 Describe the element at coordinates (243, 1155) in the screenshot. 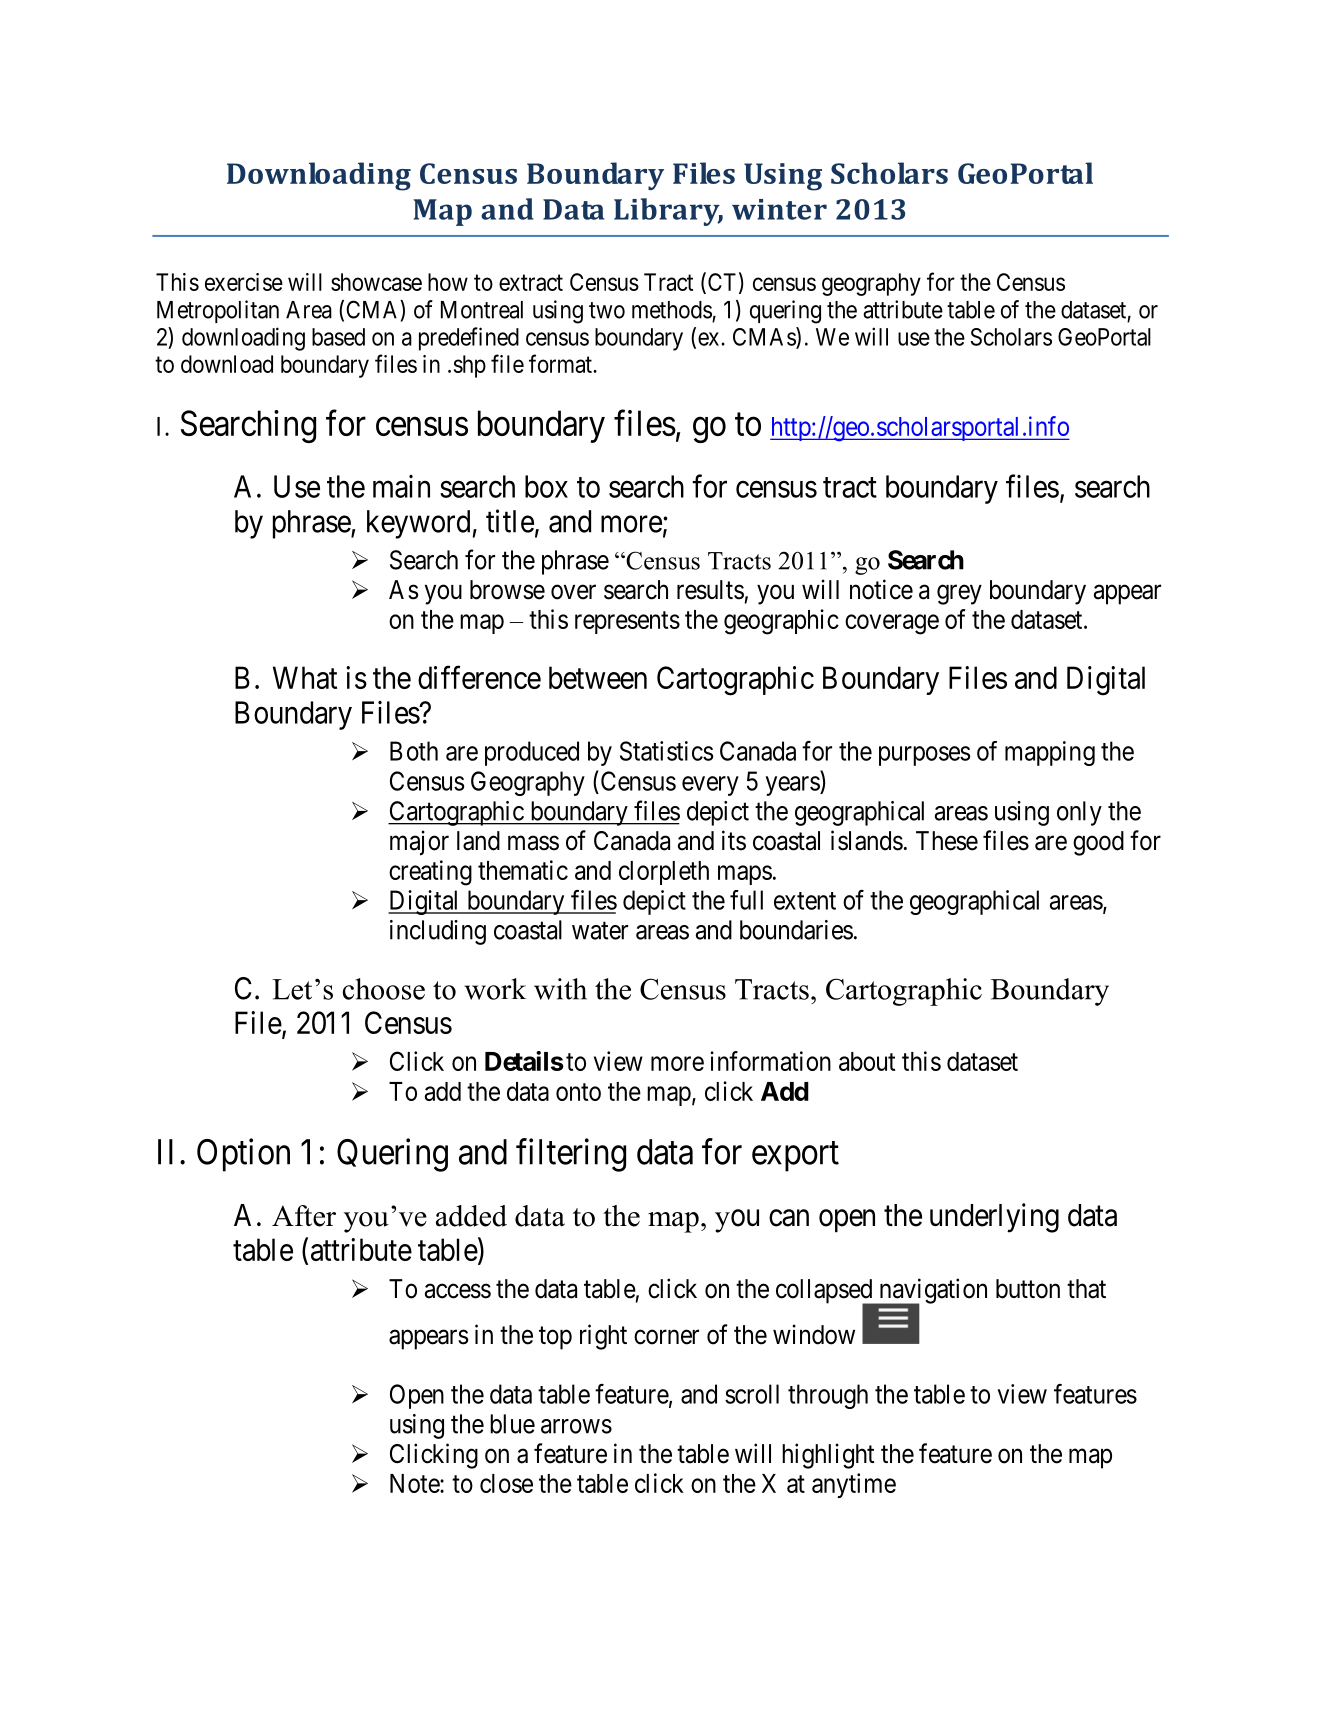

I see `Option` at that location.
